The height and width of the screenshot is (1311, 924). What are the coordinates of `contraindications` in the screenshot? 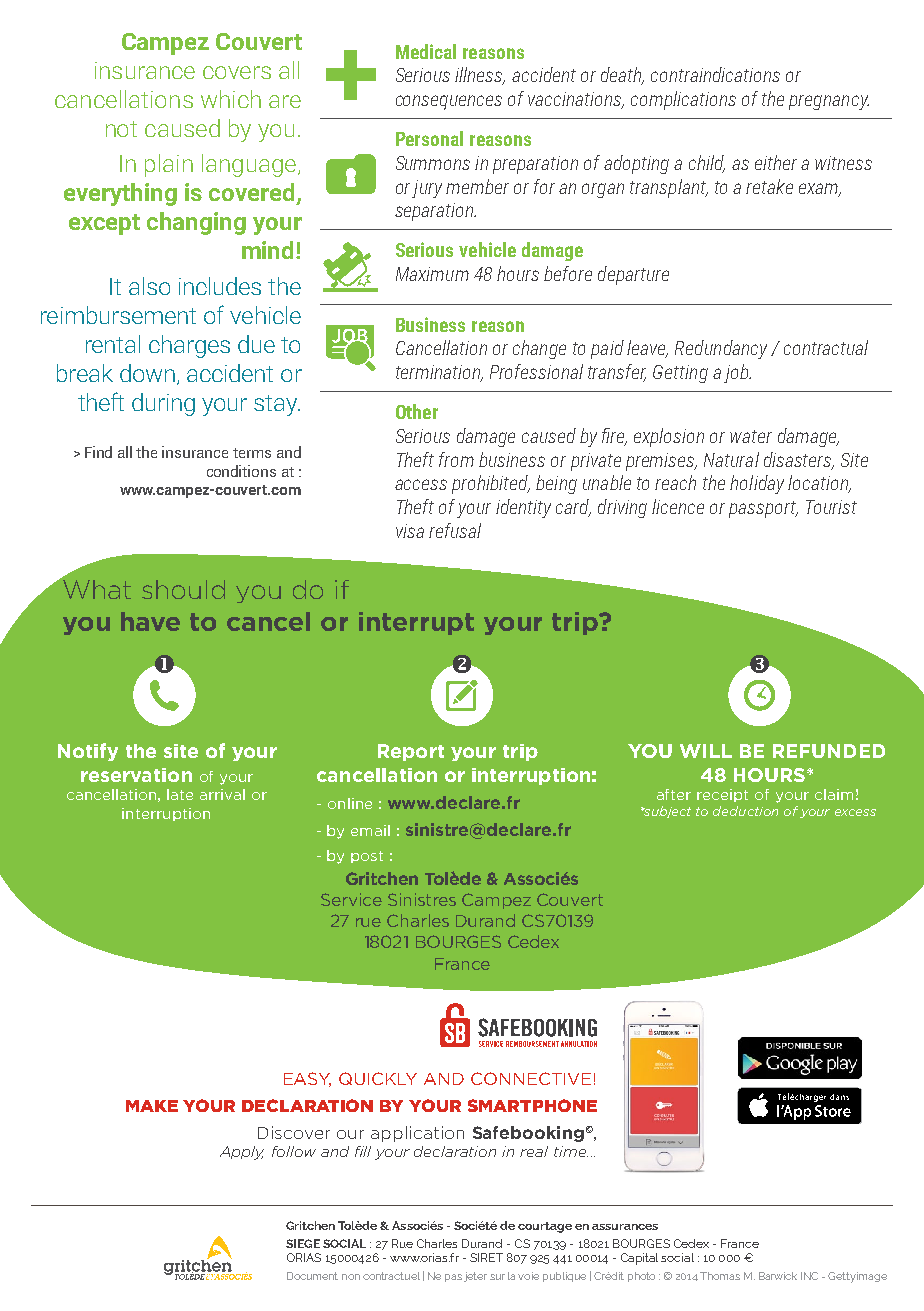 It's located at (715, 74).
